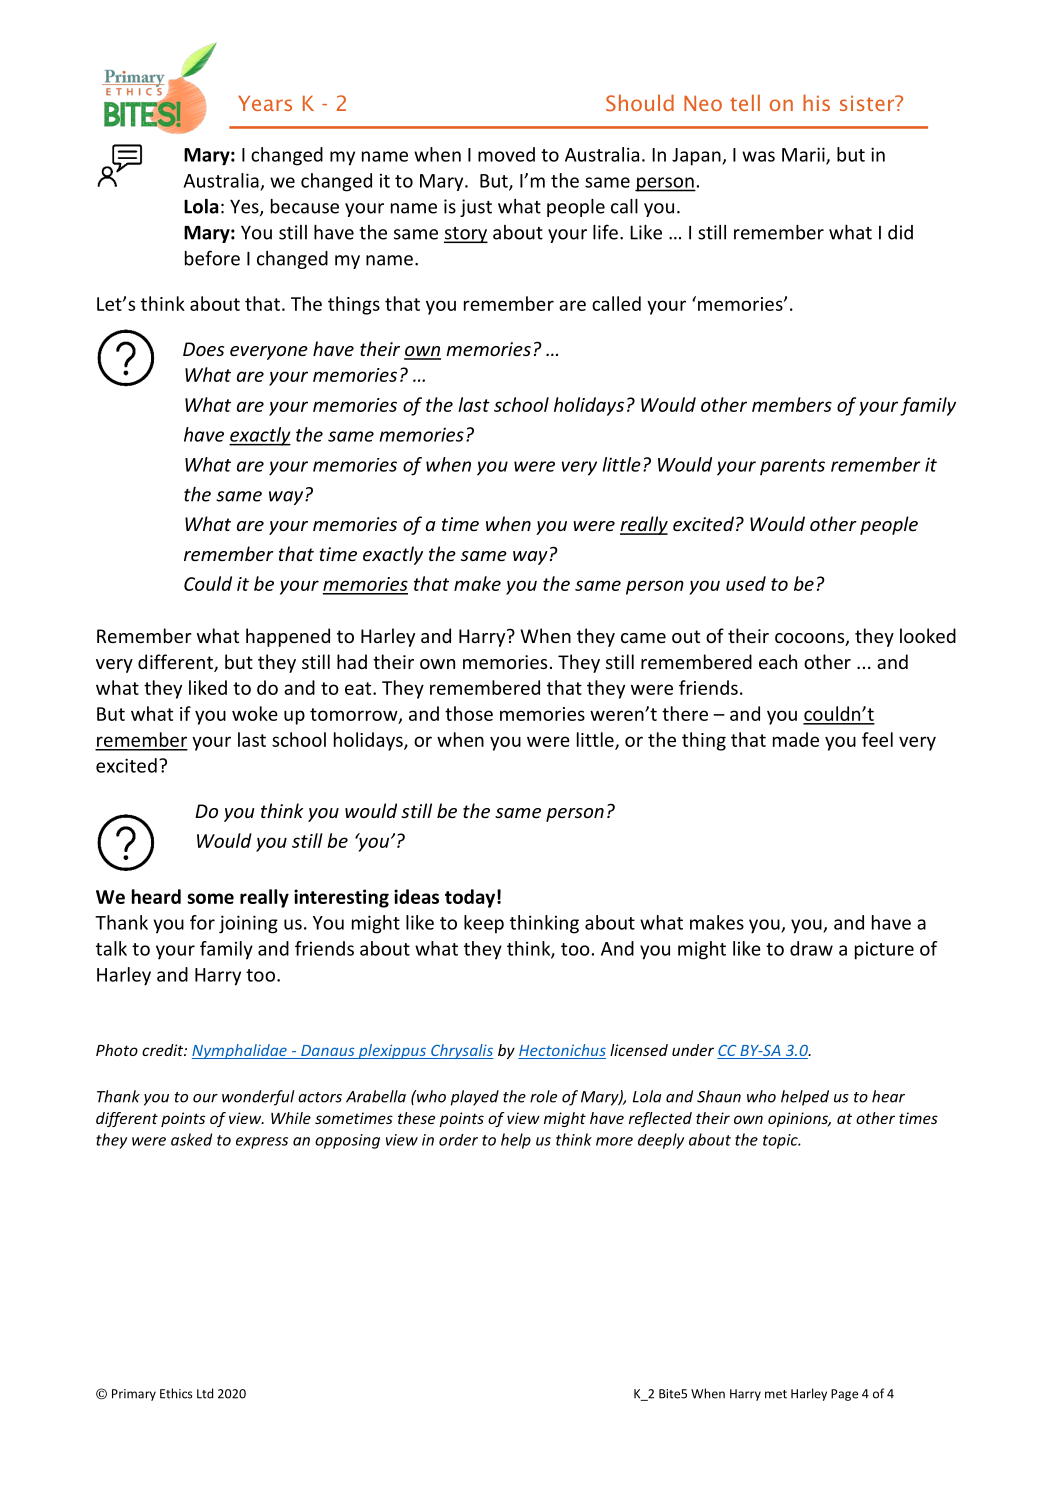 The width and height of the screenshot is (1053, 1491). What do you see at coordinates (506, 154) in the screenshot?
I see `moved` at bounding box center [506, 154].
